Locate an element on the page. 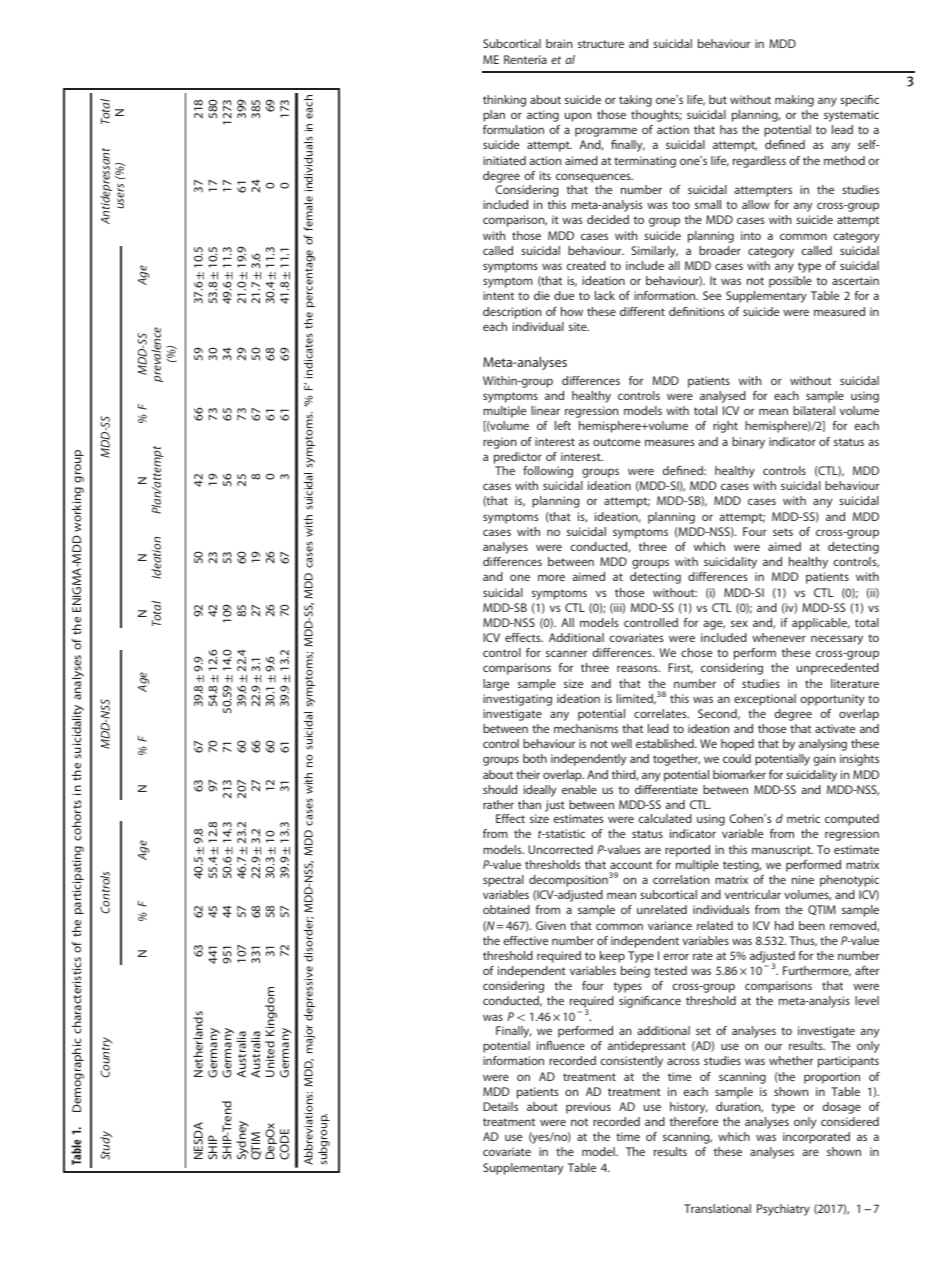 The image size is (952, 1265). making is located at coordinates (794, 101).
